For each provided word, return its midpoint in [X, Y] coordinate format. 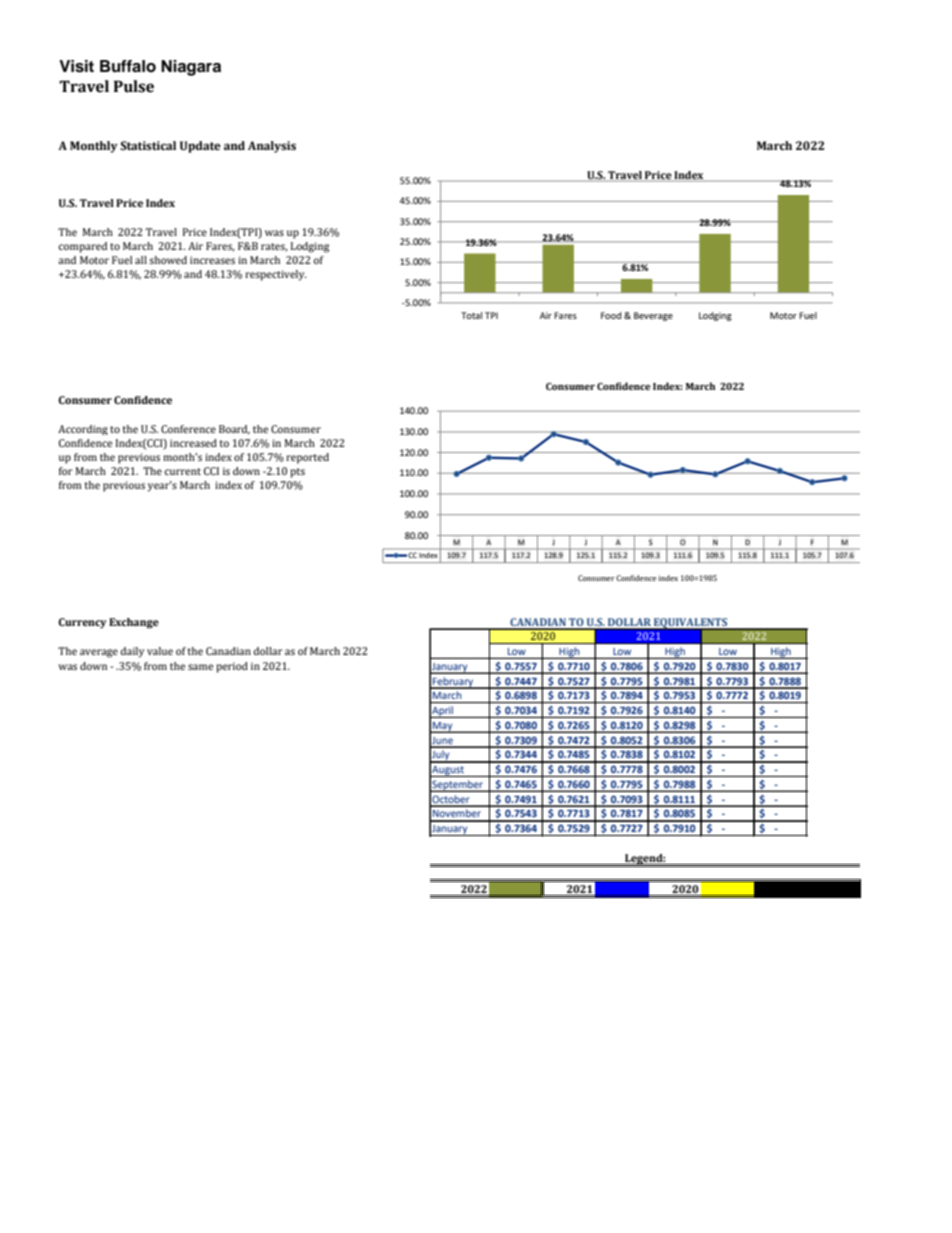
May [443, 727]
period [232, 667]
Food [611, 315]
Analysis [272, 147]
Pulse [134, 86]
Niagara [191, 68]
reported [307, 458]
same [200, 667]
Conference [188, 429]
